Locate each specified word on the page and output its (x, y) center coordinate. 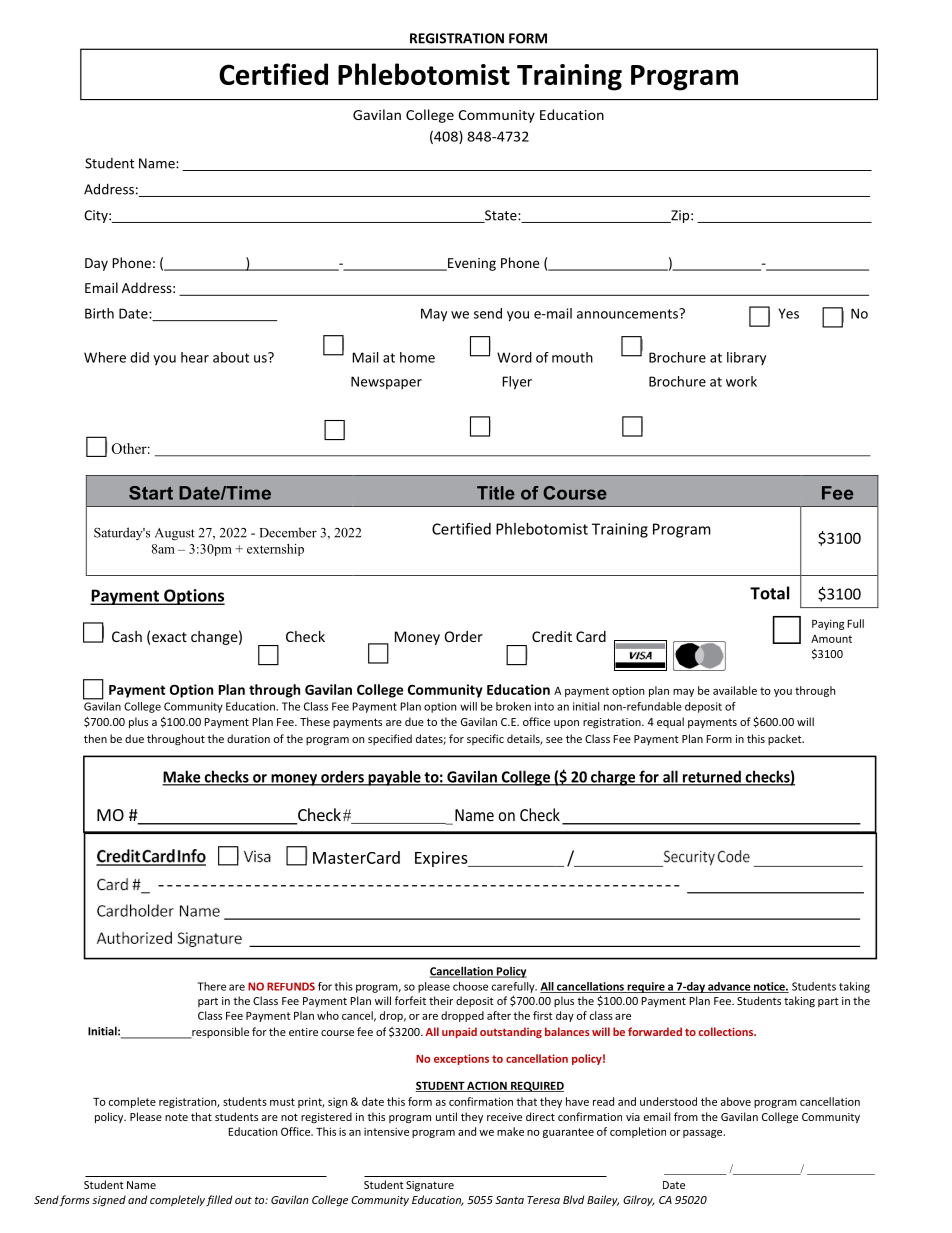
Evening (471, 264)
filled (219, 1200)
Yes (788, 313)
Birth (99, 313)
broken (513, 706)
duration (248, 738)
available (735, 690)
